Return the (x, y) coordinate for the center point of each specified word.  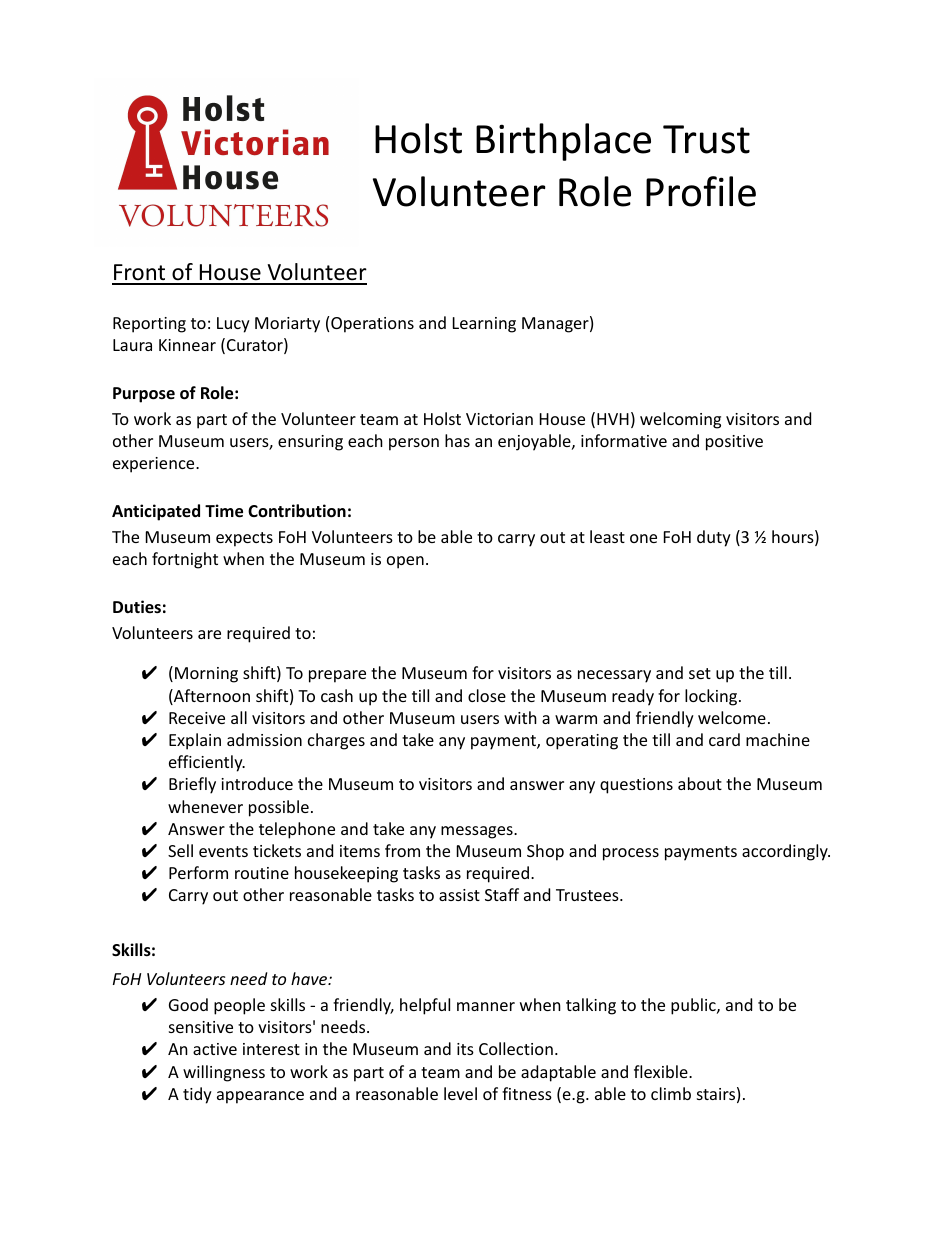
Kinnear (187, 345)
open (405, 562)
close (487, 695)
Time (224, 511)
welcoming (680, 420)
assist (459, 895)
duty (714, 538)
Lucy (233, 325)
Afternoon (211, 697)
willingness (224, 1073)
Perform (198, 872)
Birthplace (563, 142)
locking (712, 697)
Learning (484, 325)
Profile (701, 191)
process (631, 854)
